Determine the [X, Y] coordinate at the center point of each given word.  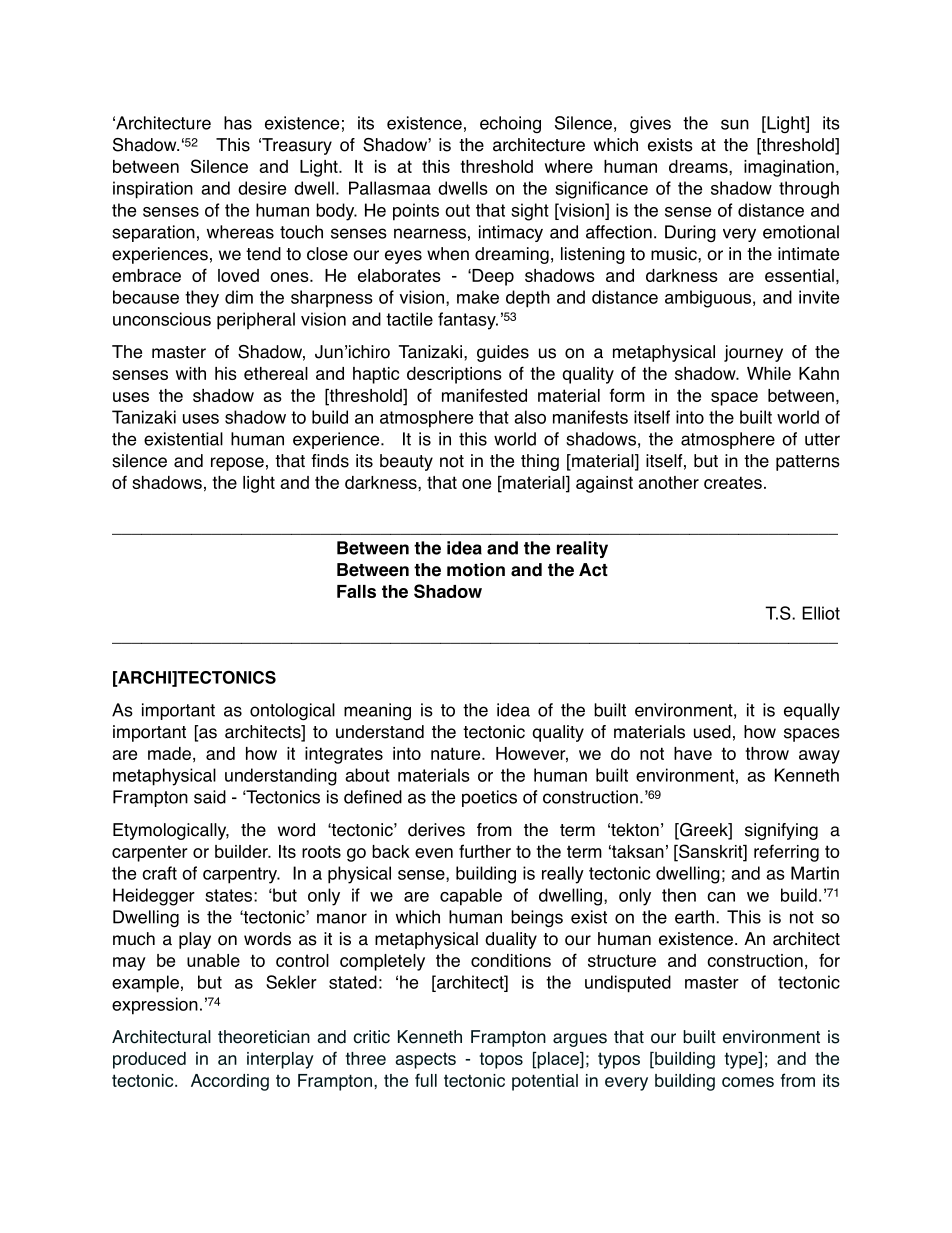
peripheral [256, 321]
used [712, 732]
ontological [292, 711]
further [485, 851]
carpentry [241, 875]
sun [735, 124]
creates [733, 482]
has [238, 123]
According [230, 1082]
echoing [510, 124]
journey [753, 353]
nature [457, 753]
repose [237, 464]
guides [503, 353]
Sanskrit [711, 852]
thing [540, 462]
